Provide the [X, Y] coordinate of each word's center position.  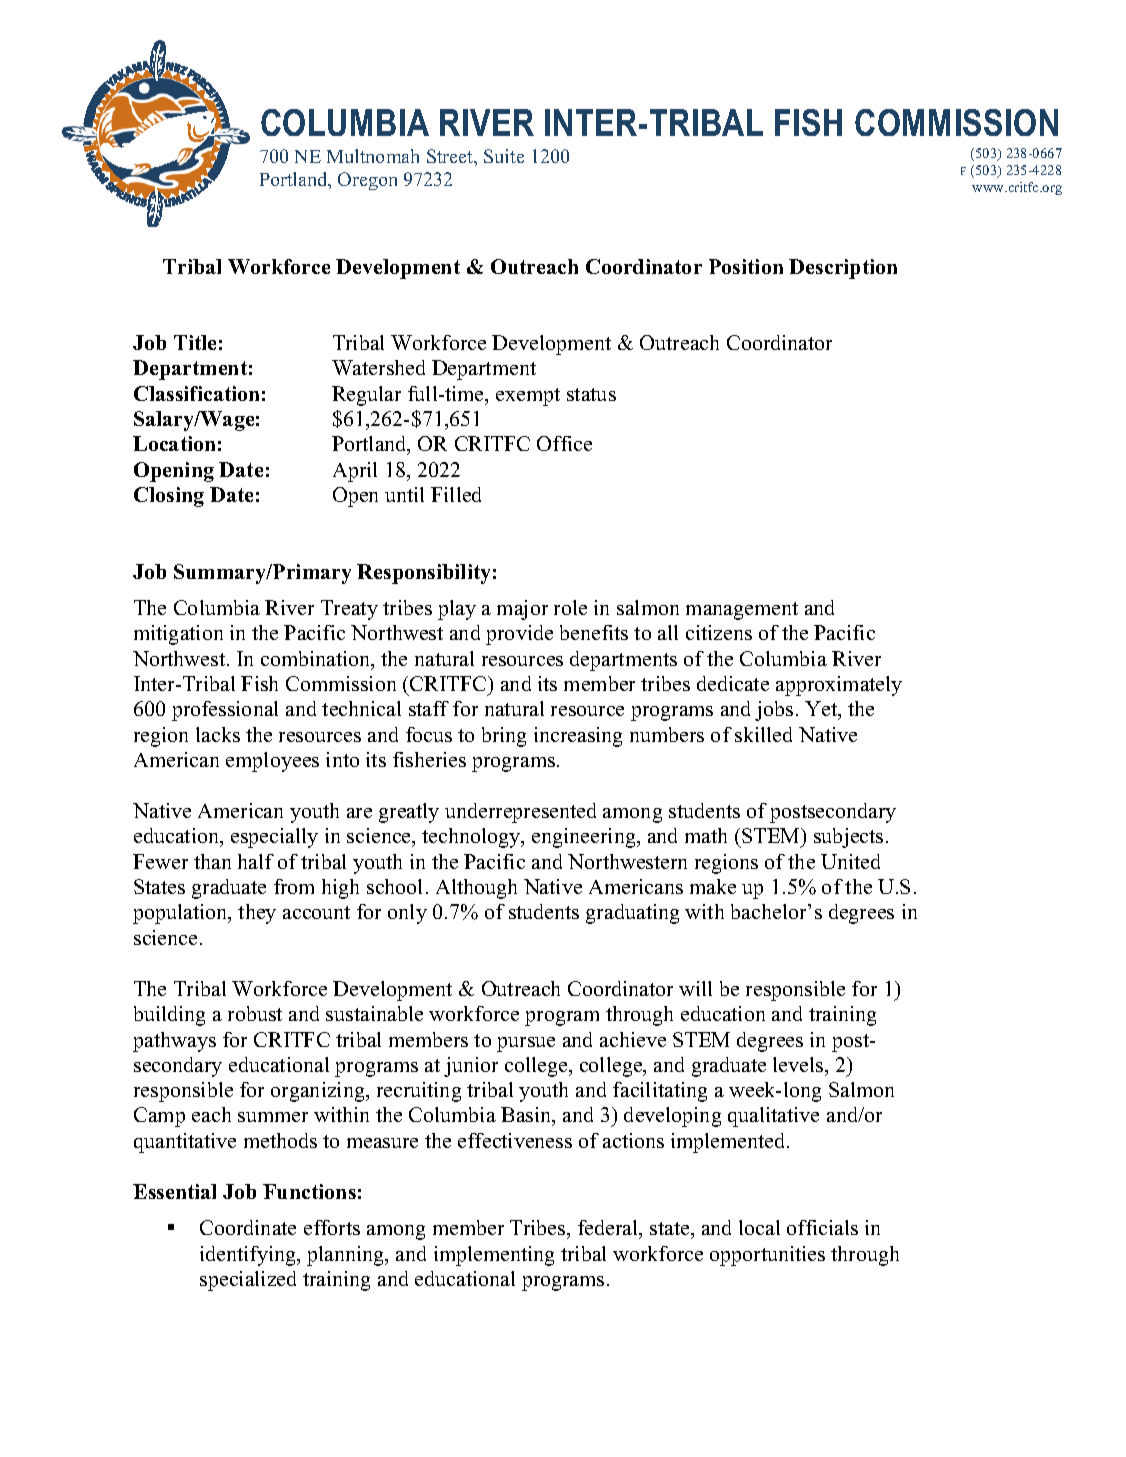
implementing [494, 1256]
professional [225, 711]
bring [504, 737]
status [591, 394]
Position [746, 266]
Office [564, 443]
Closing [169, 497]
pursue [526, 1044]
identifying [249, 1256]
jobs [774, 711]
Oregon [367, 181]
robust [255, 1013]
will [695, 988]
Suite [504, 156]
